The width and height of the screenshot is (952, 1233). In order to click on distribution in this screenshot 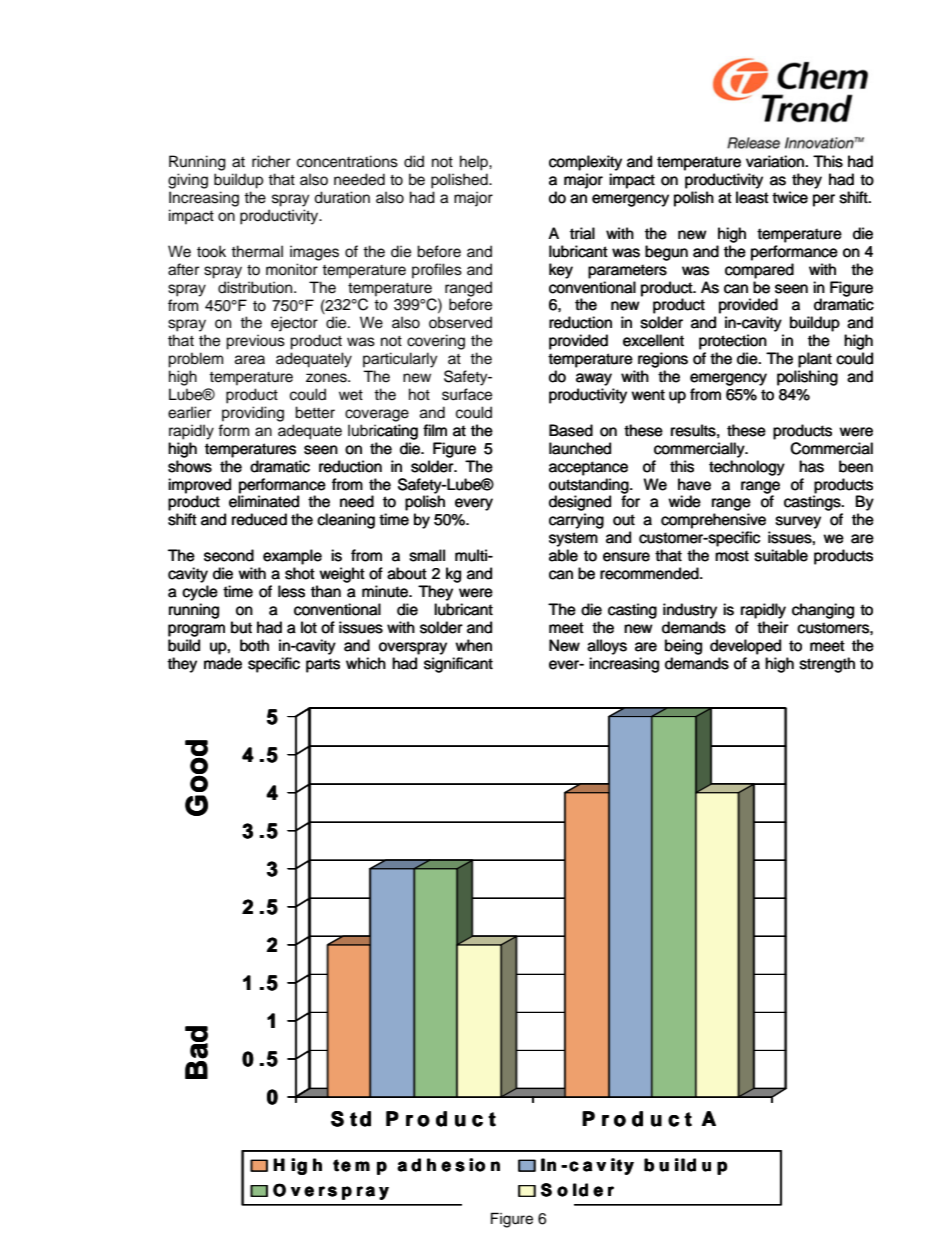, I will do `click(256, 287)`.
